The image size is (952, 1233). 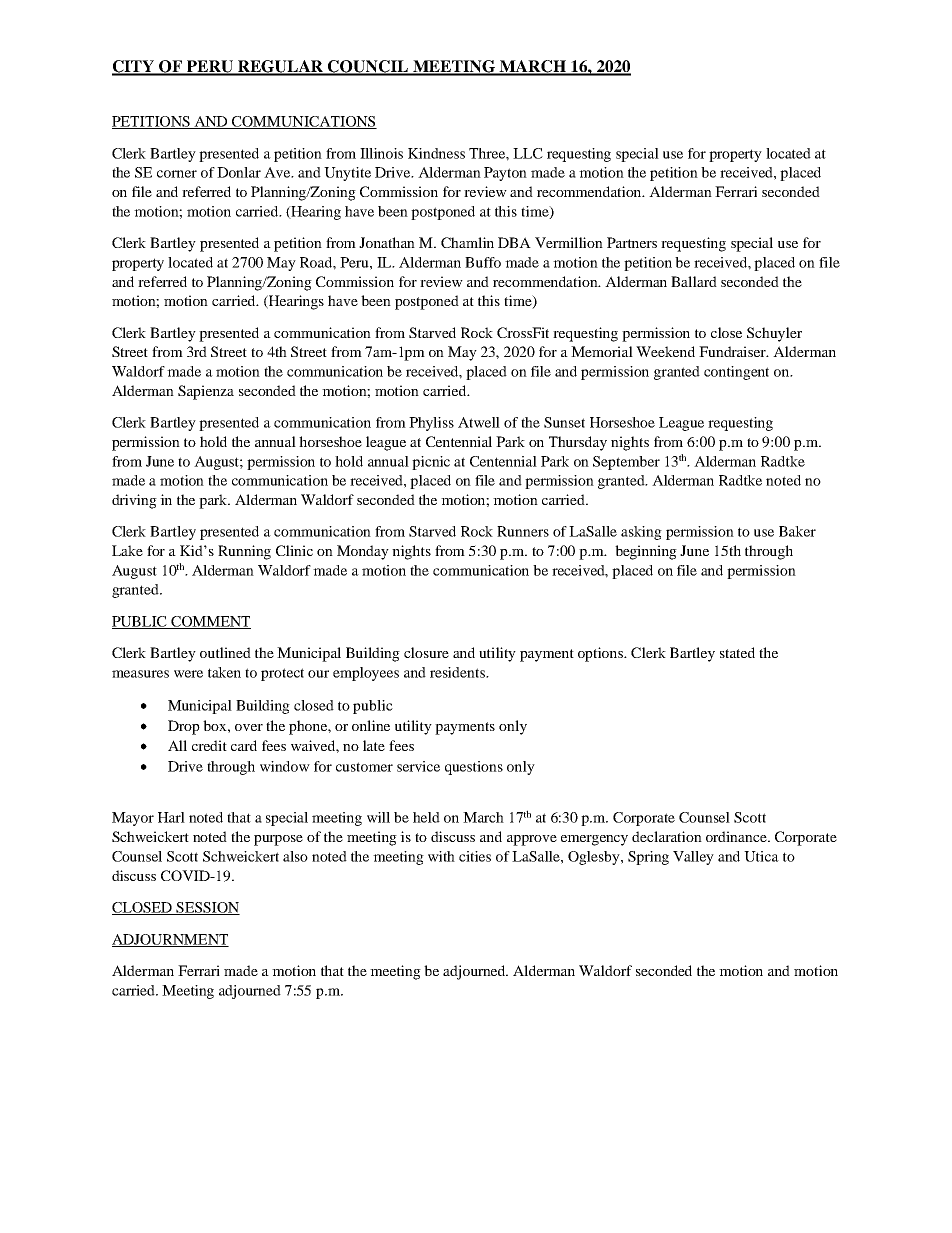 I want to click on SESSION, so click(x=207, y=908).
